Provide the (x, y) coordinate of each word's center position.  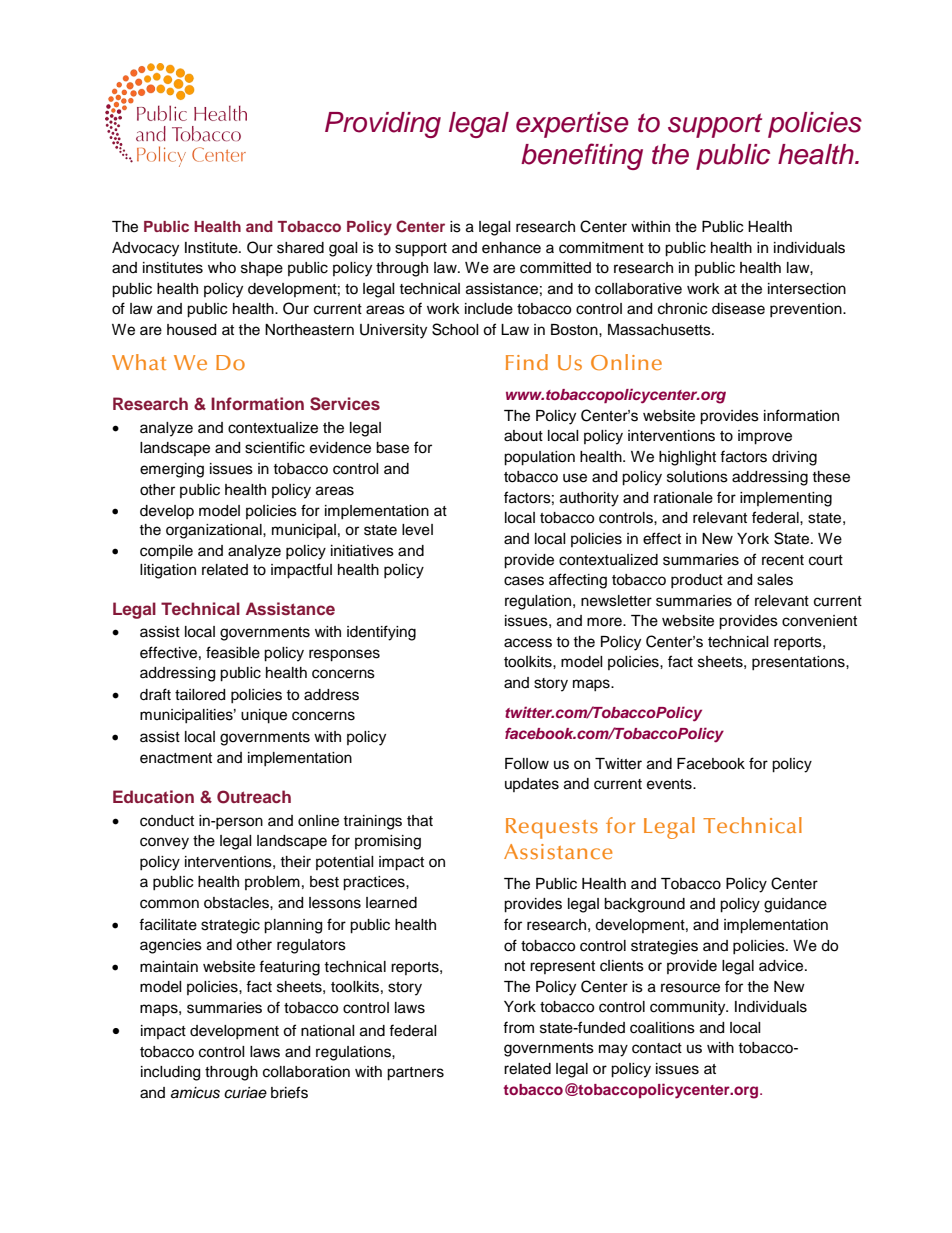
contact (657, 1048)
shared (300, 248)
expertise (572, 125)
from (518, 1027)
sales (775, 580)
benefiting (582, 156)
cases (524, 581)
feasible (233, 652)
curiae (245, 1093)
